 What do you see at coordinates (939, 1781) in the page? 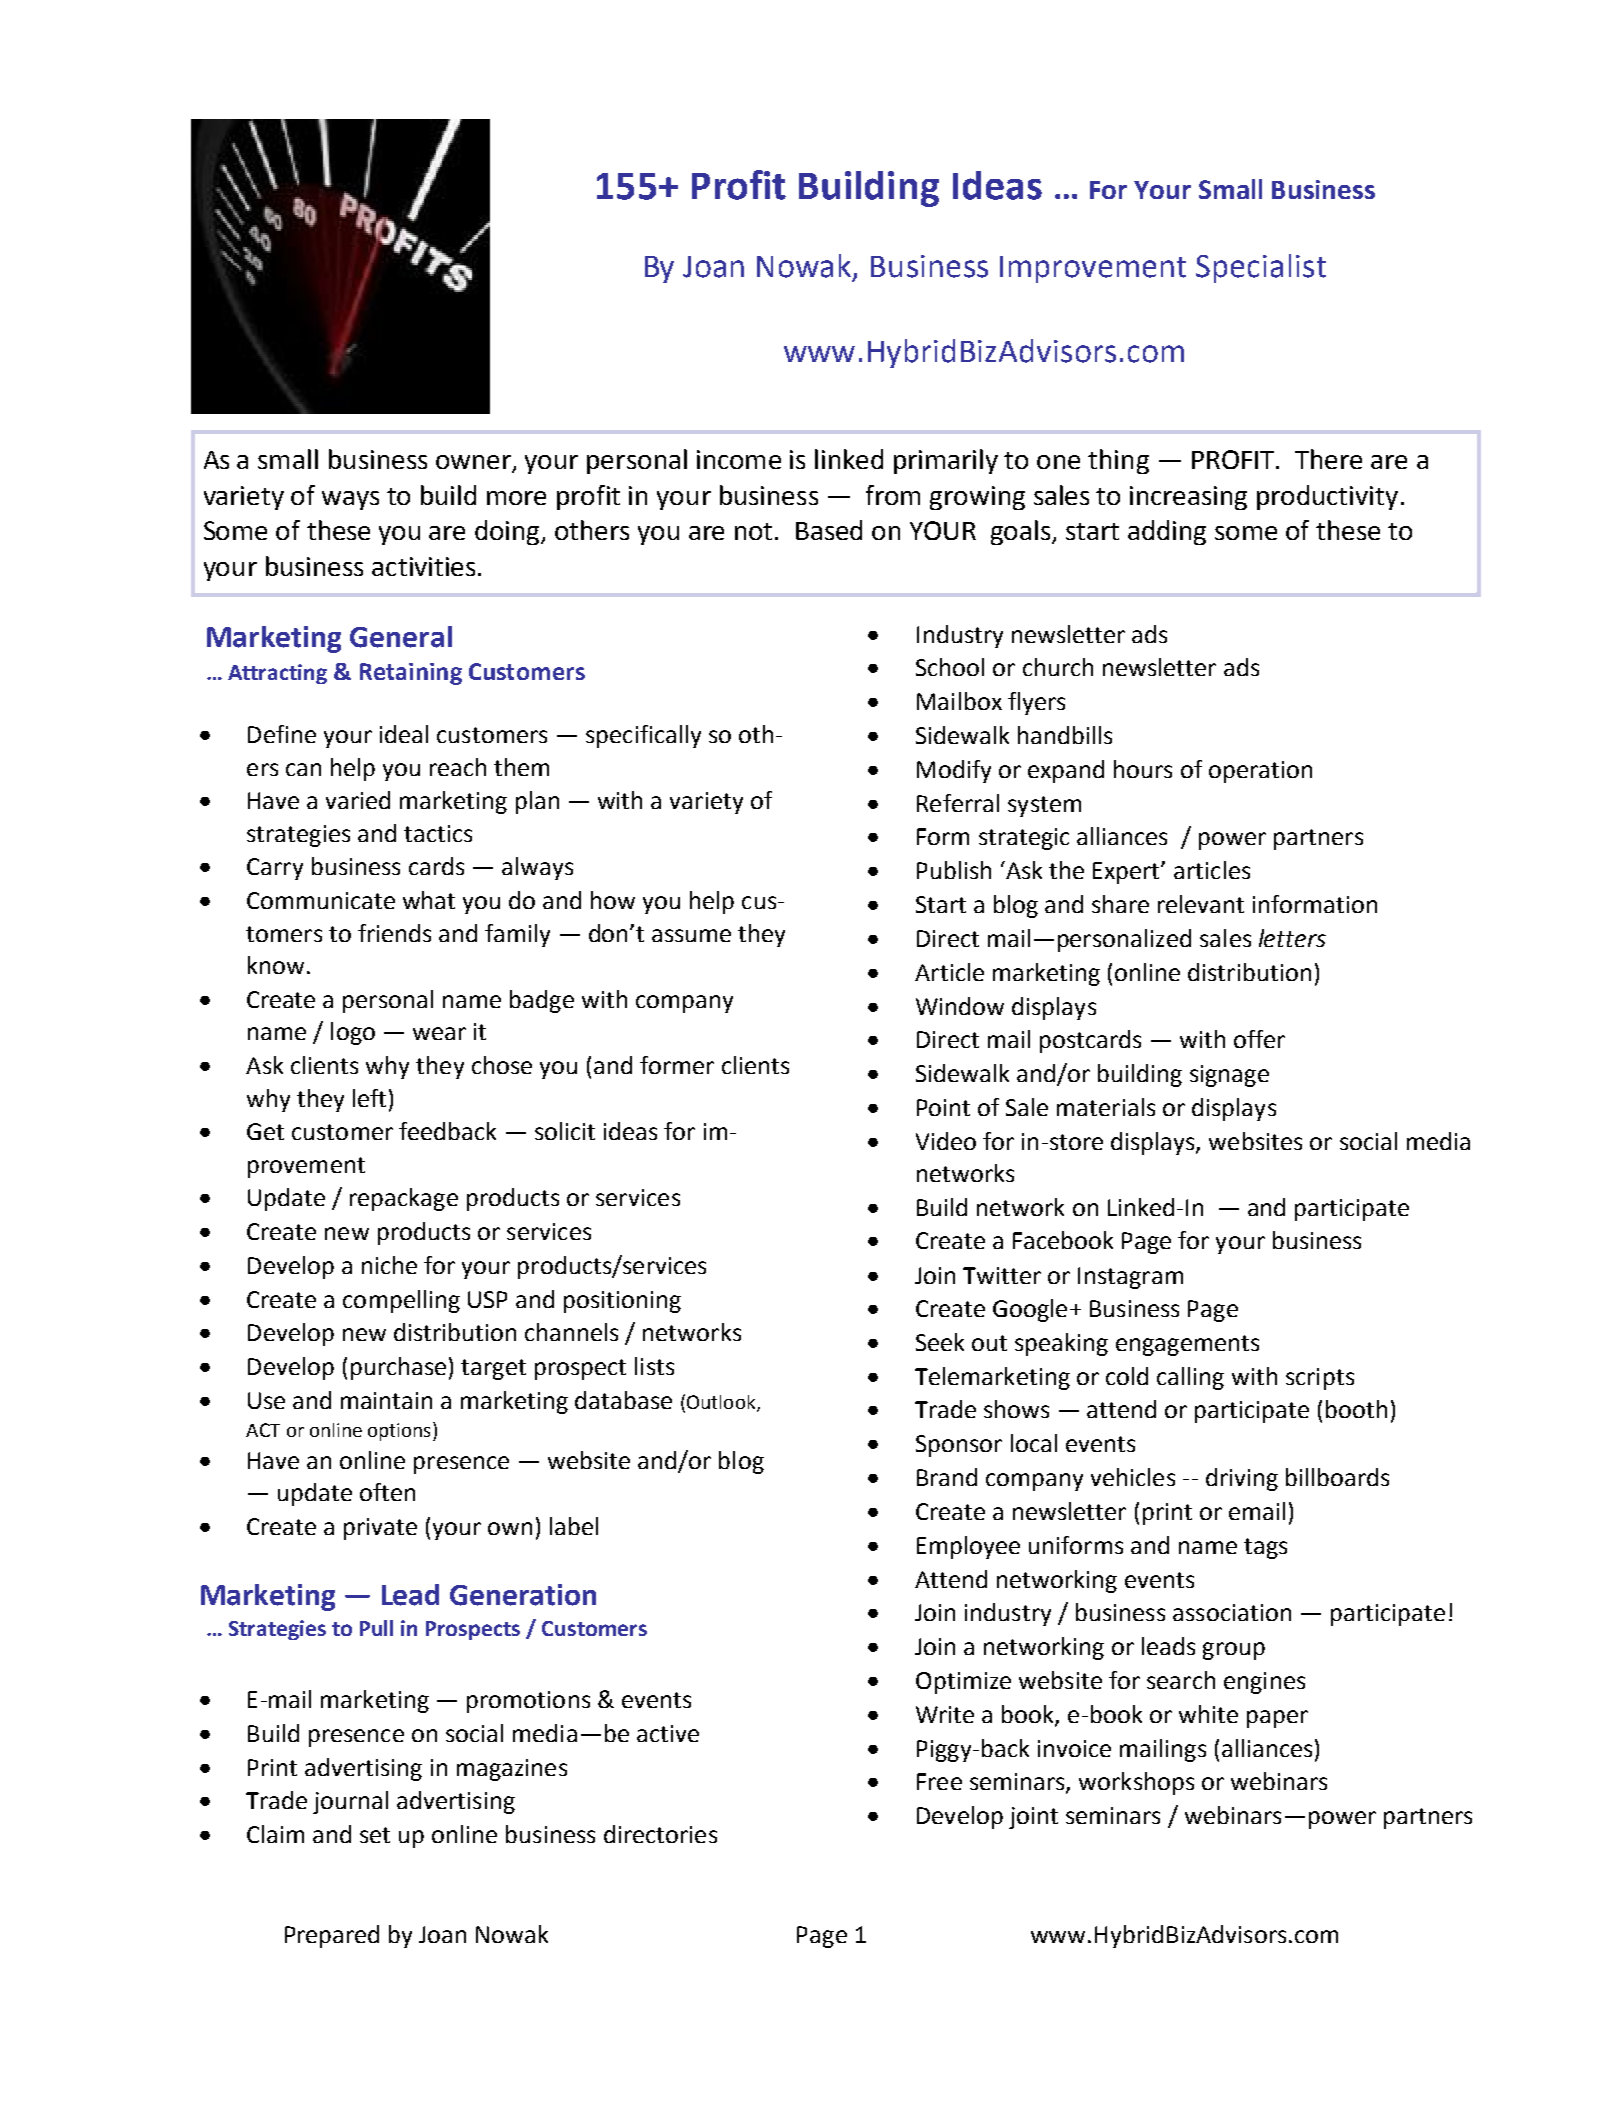
I see `Free` at bounding box center [939, 1781].
